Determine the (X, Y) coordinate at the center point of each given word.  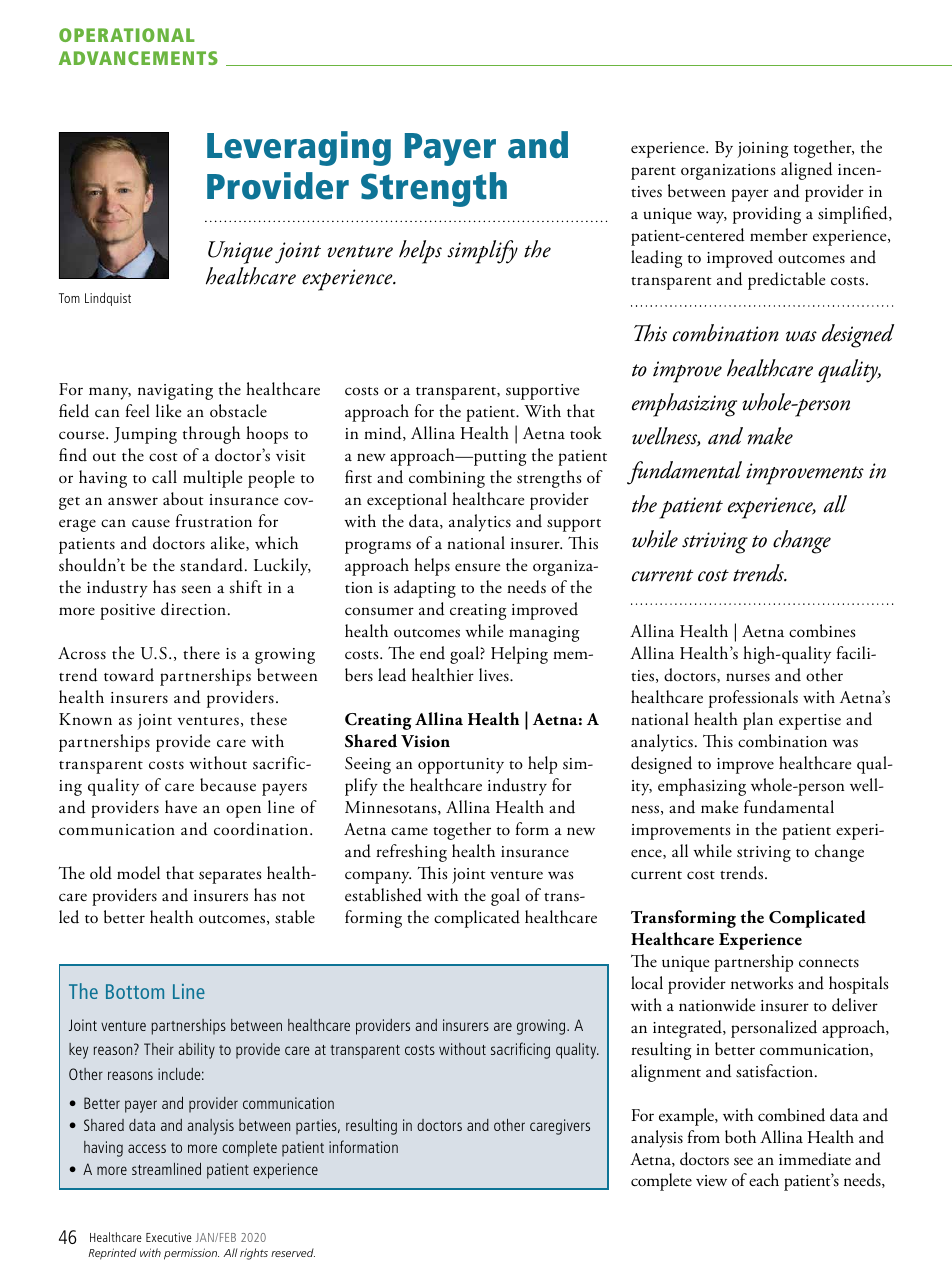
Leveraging (299, 148)
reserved (293, 1252)
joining (762, 150)
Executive (169, 1237)
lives (495, 675)
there (201, 652)
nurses (748, 677)
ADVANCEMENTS (138, 58)
